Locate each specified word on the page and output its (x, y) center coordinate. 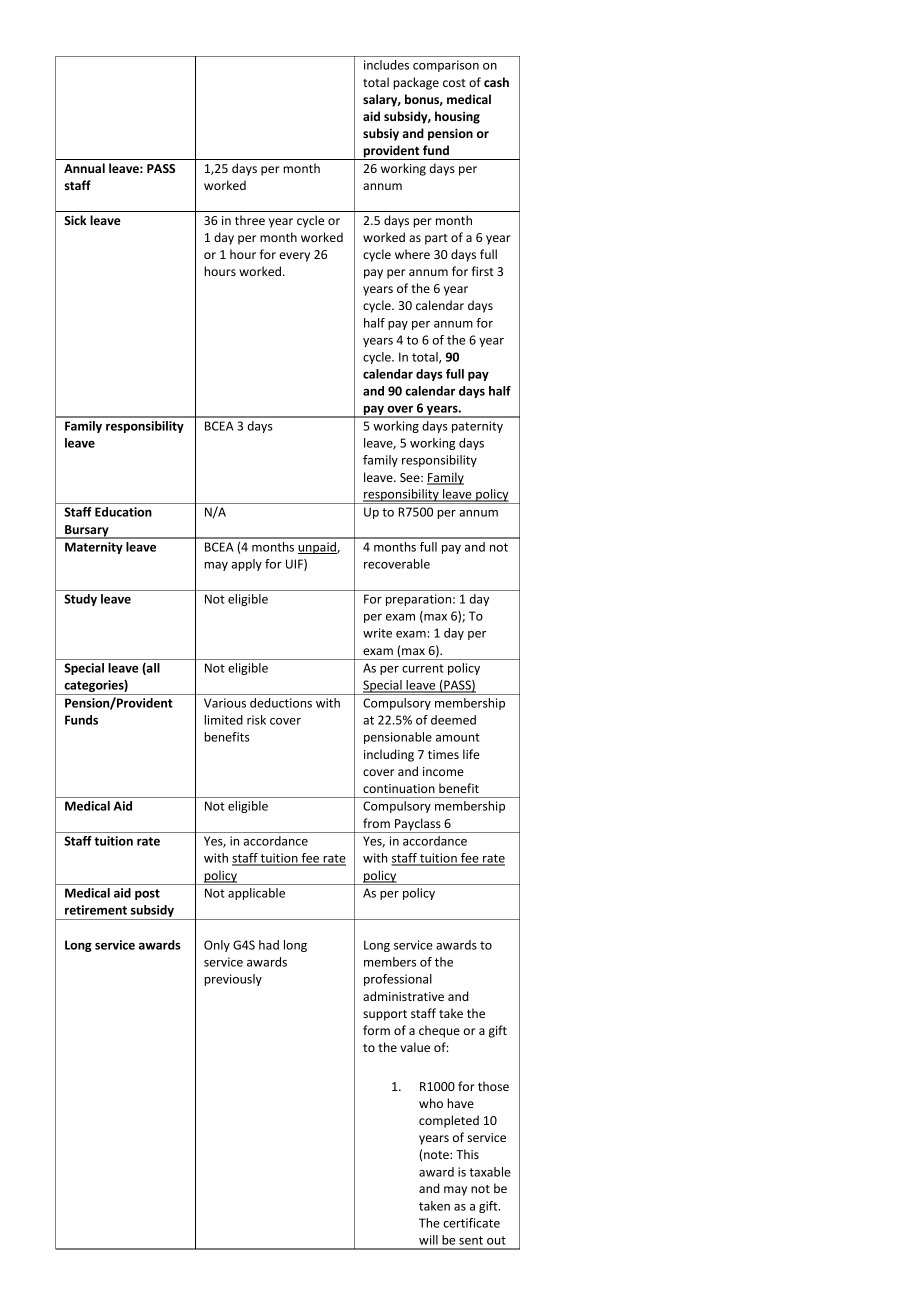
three (250, 220)
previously (233, 980)
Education (123, 512)
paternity (477, 427)
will (428, 1240)
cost (454, 83)
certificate (471, 1223)
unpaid (318, 548)
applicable (256, 894)
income (443, 771)
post (147, 894)
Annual (84, 168)
